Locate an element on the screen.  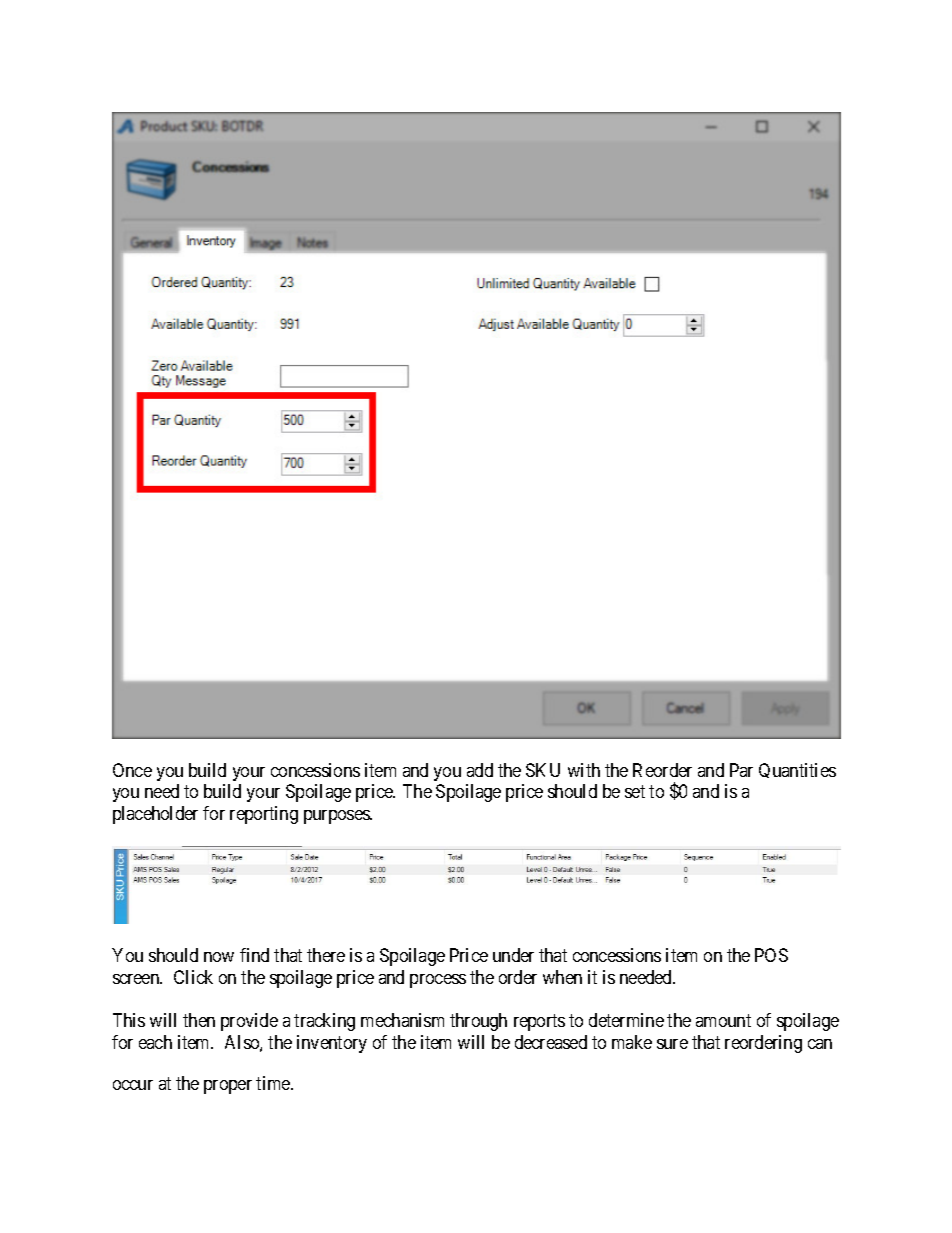
then is located at coordinates (199, 1020).
